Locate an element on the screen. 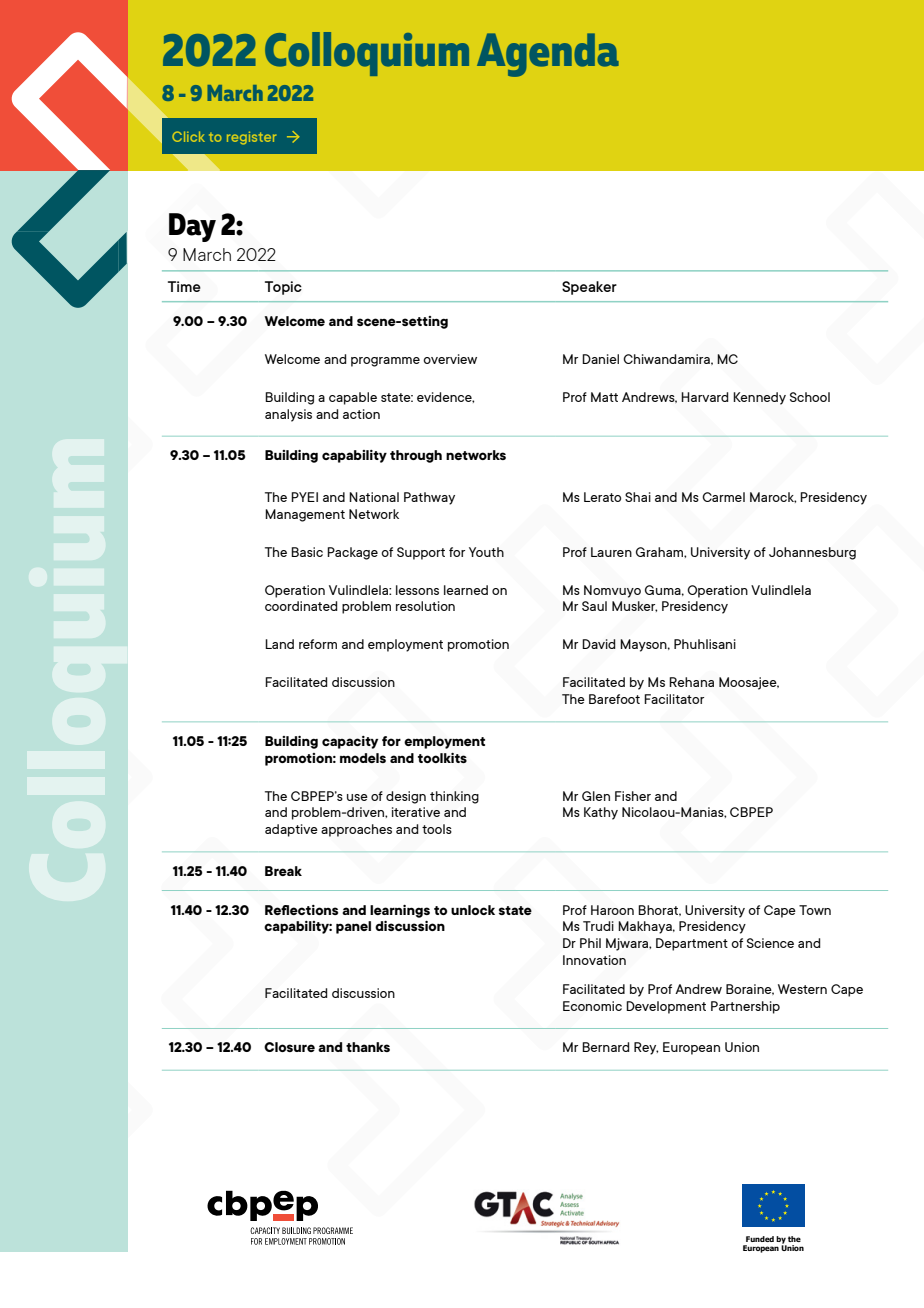 This screenshot has height=1308, width=924. learned is located at coordinates (466, 590).
